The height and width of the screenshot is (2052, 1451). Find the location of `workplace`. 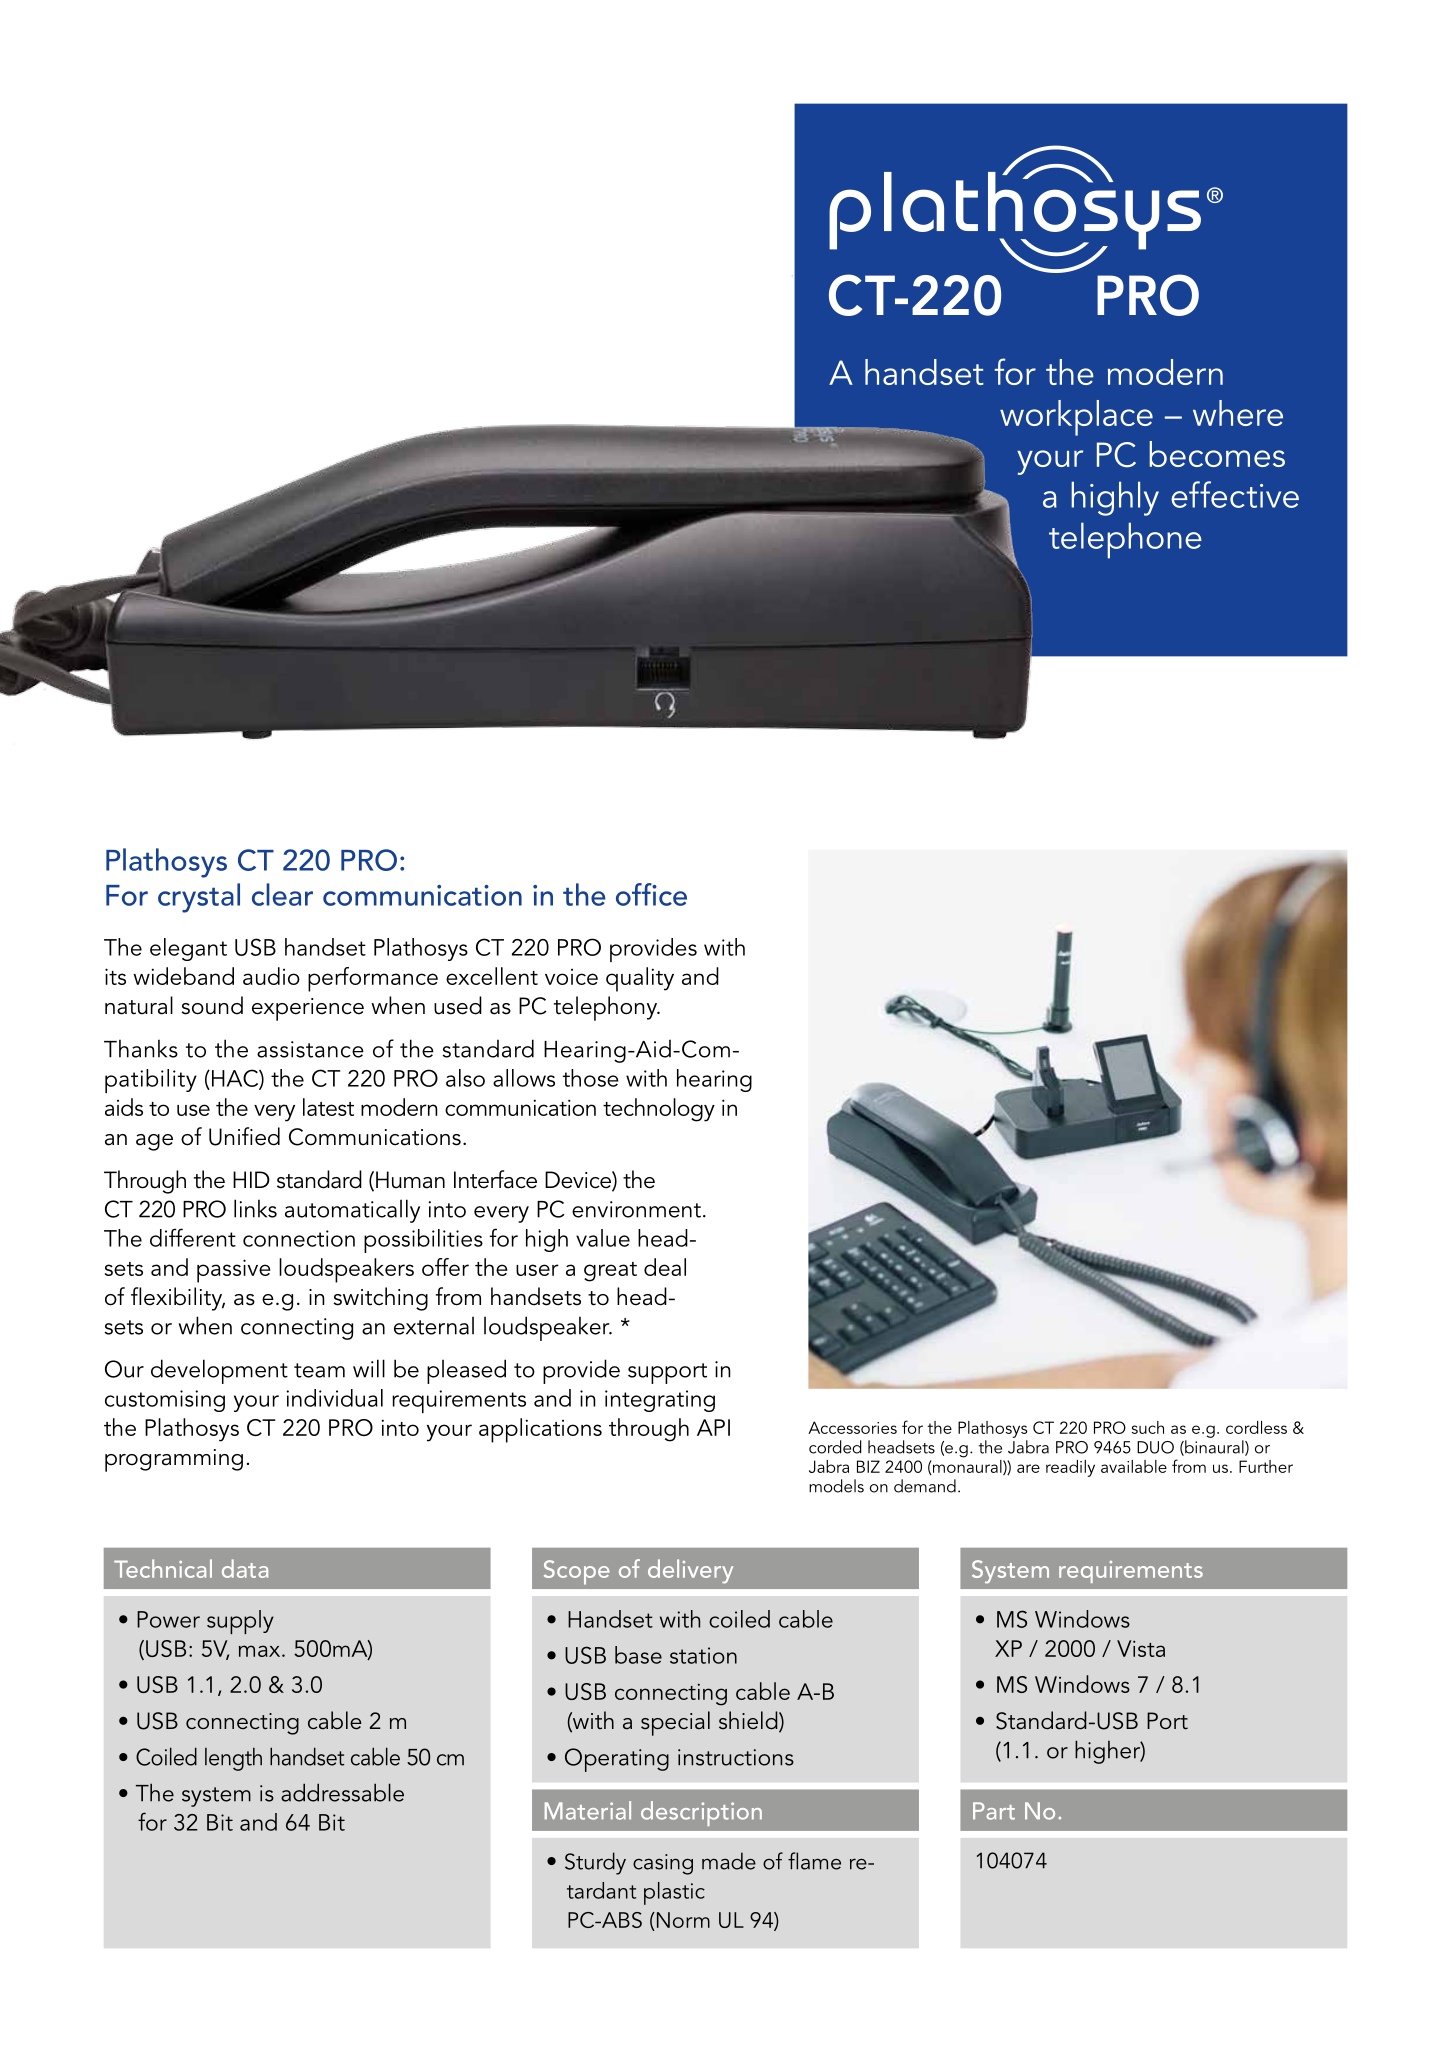

workplace is located at coordinates (1076, 418).
